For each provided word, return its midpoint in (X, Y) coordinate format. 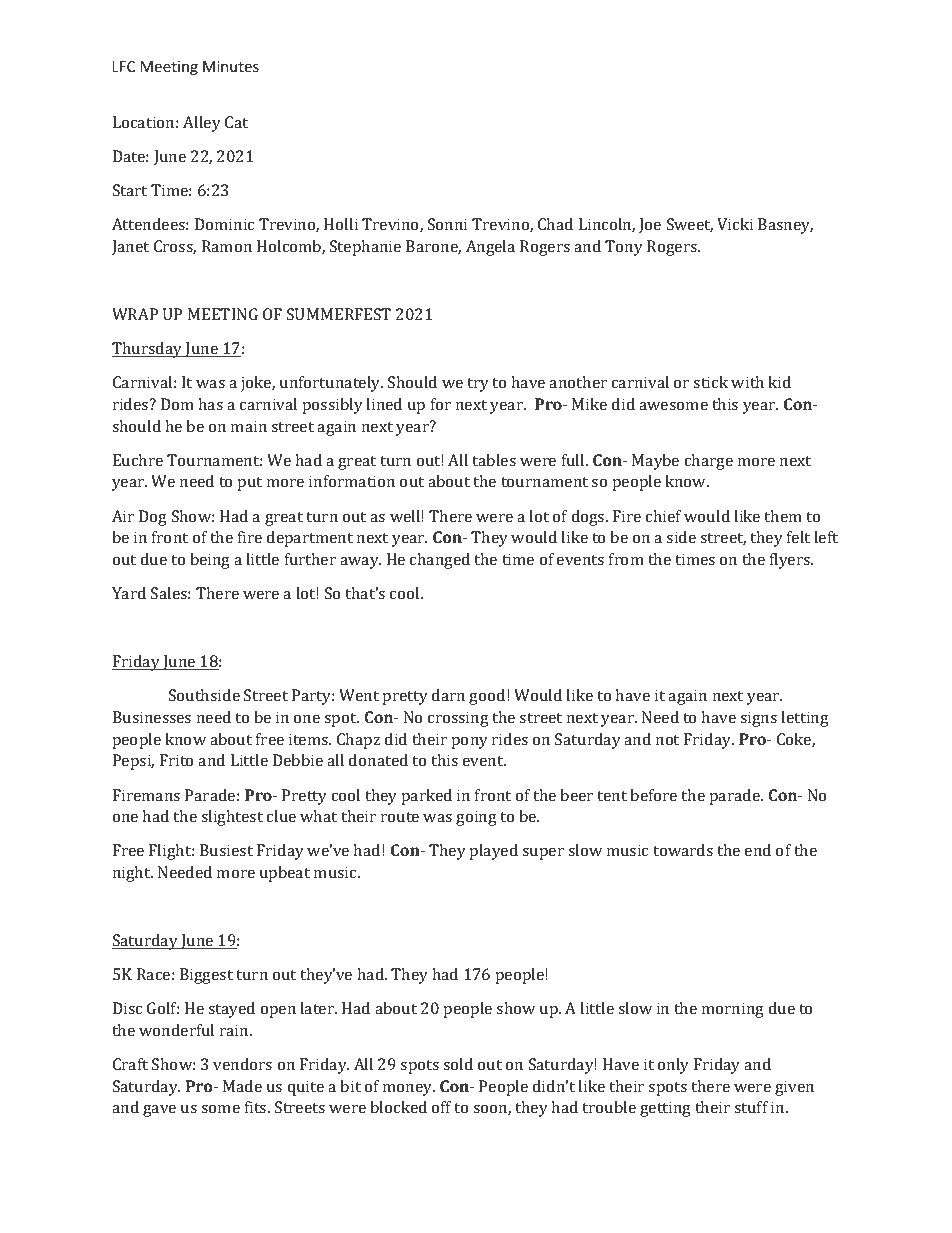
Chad (555, 224)
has (210, 404)
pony (470, 743)
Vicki (735, 224)
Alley (202, 124)
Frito (176, 760)
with (747, 382)
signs (758, 719)
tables (494, 460)
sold (458, 1064)
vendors (242, 1064)
